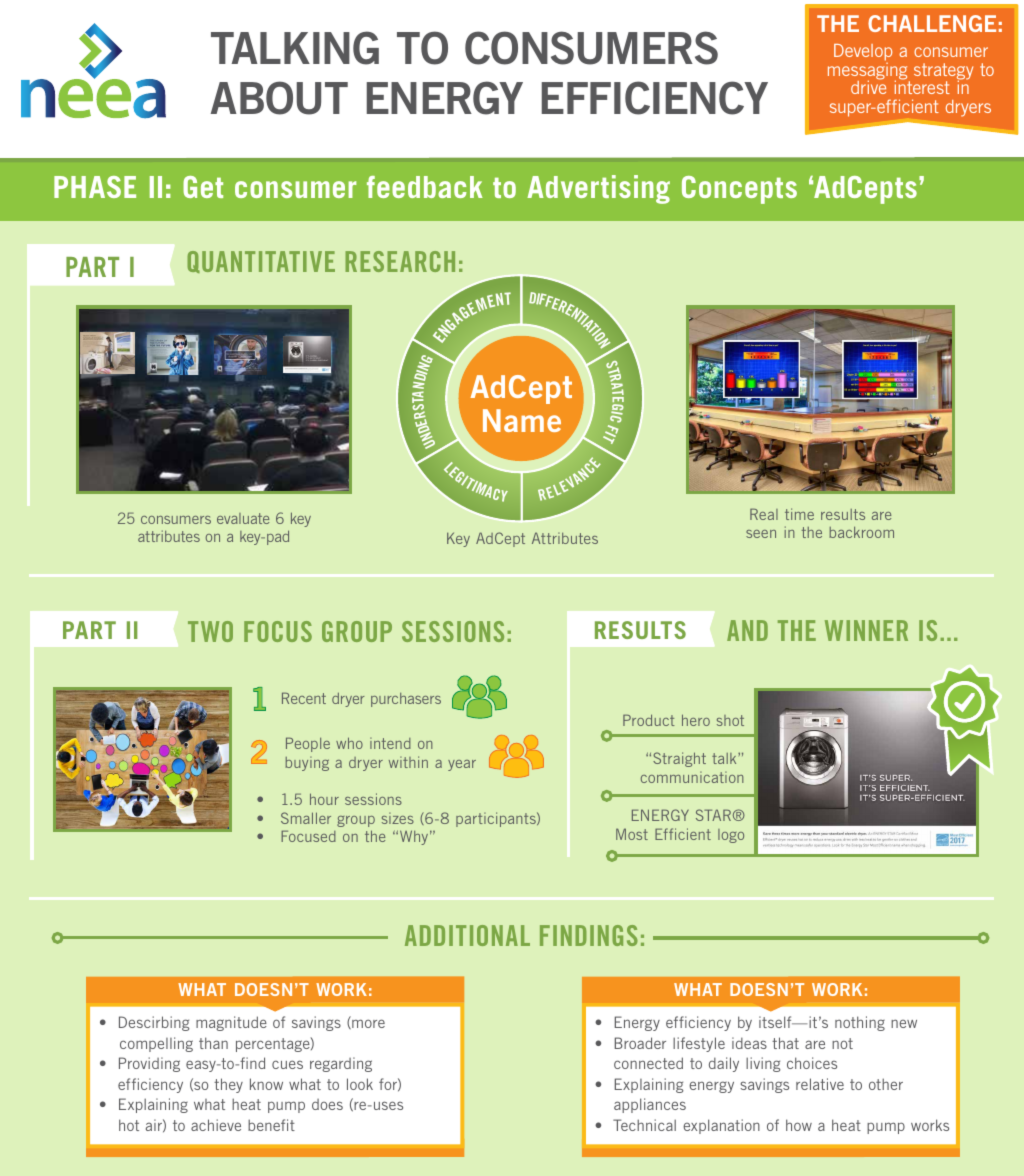 This screenshot has width=1024, height=1176. Describe the element at coordinates (425, 187) in the screenshot. I see `feedback` at that location.
